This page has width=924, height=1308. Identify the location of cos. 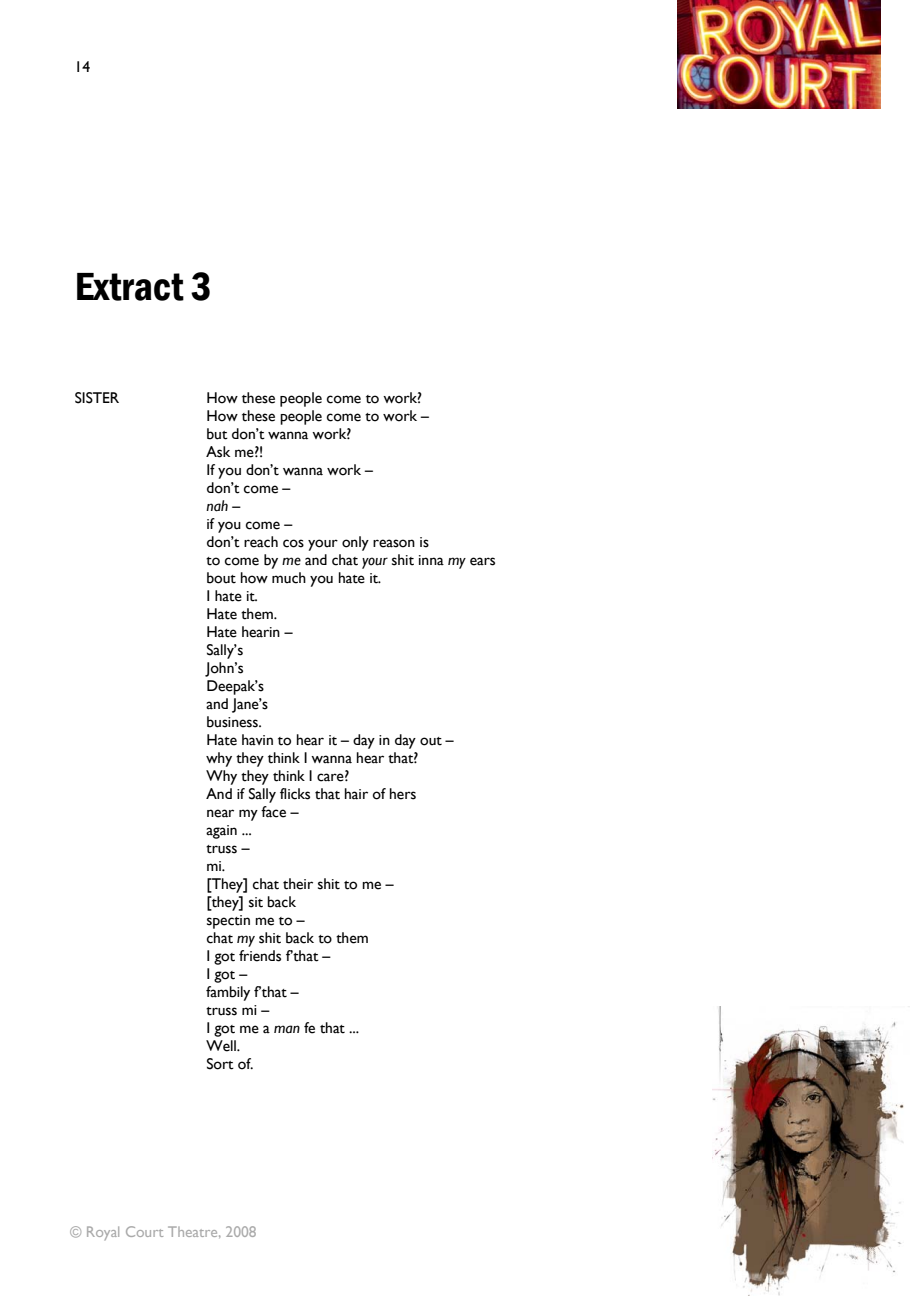
(293, 543).
